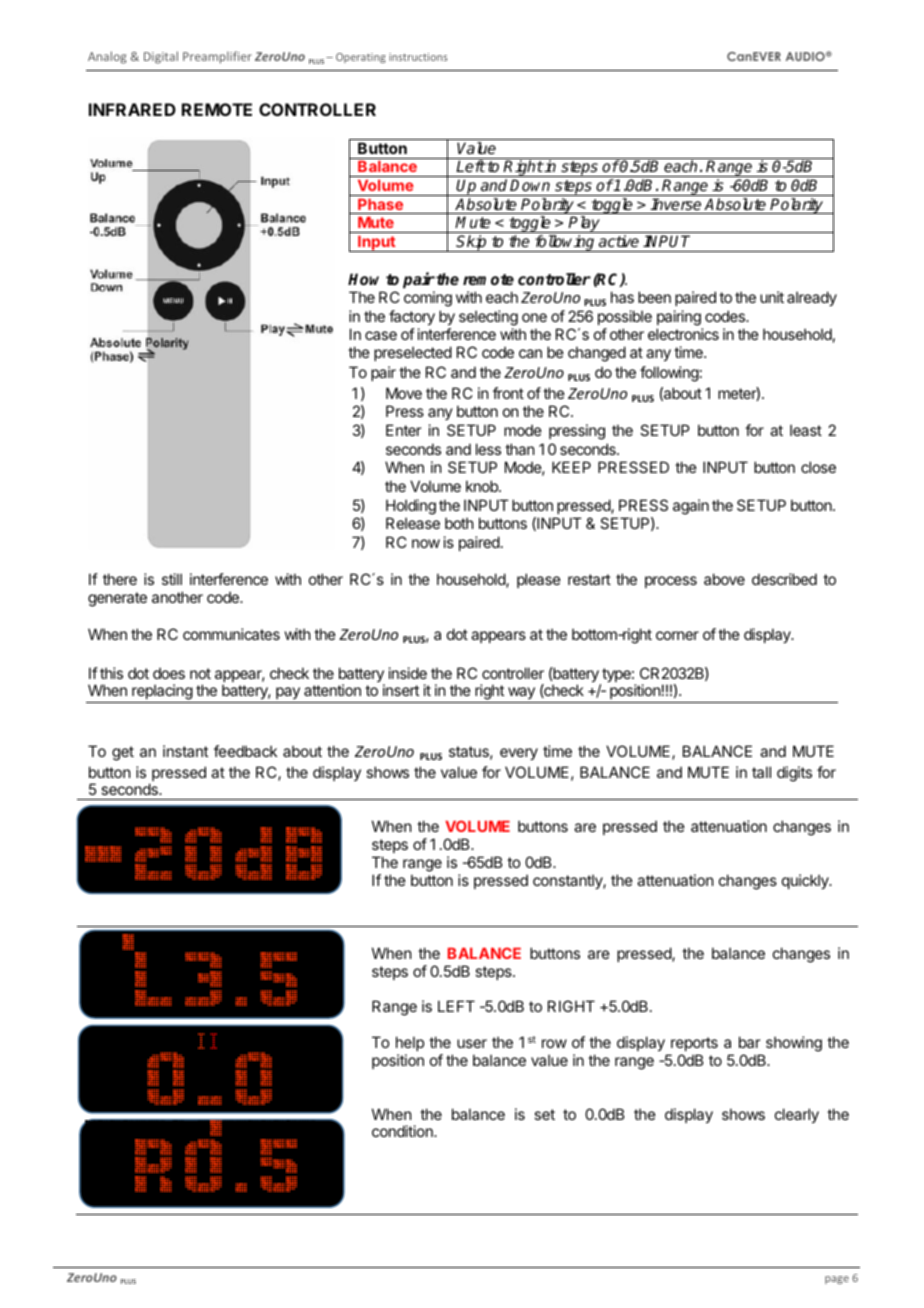 The width and height of the document is (924, 1308). What do you see at coordinates (185, 751) in the document?
I see `instant` at bounding box center [185, 751].
